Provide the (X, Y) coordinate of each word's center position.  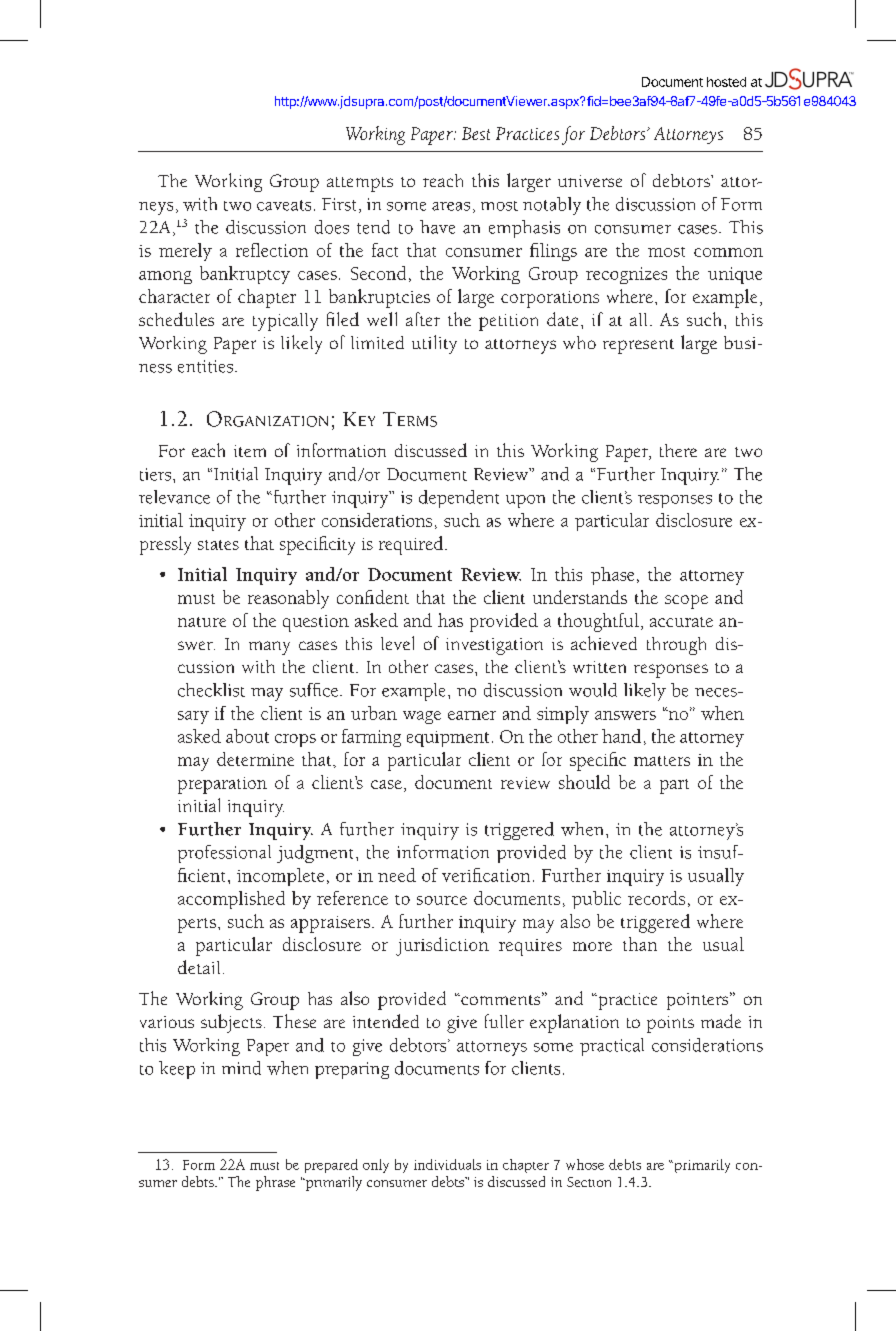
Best (476, 133)
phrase (275, 1183)
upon (525, 501)
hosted (726, 82)
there (678, 450)
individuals (447, 1164)
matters (662, 761)
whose (585, 1164)
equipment (448, 739)
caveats (284, 205)
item (250, 451)
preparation (222, 785)
